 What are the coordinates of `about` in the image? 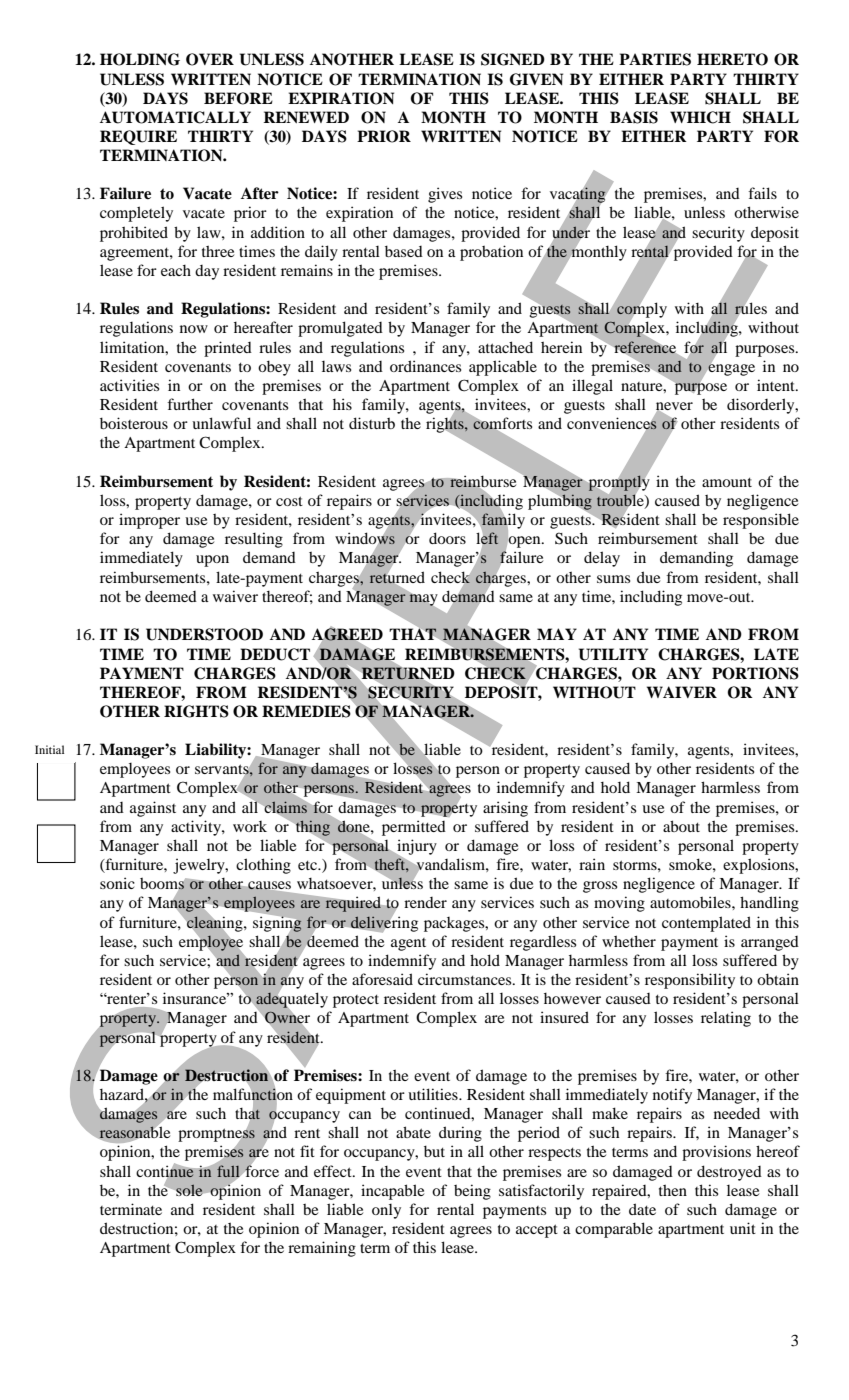 It's located at (681, 826).
